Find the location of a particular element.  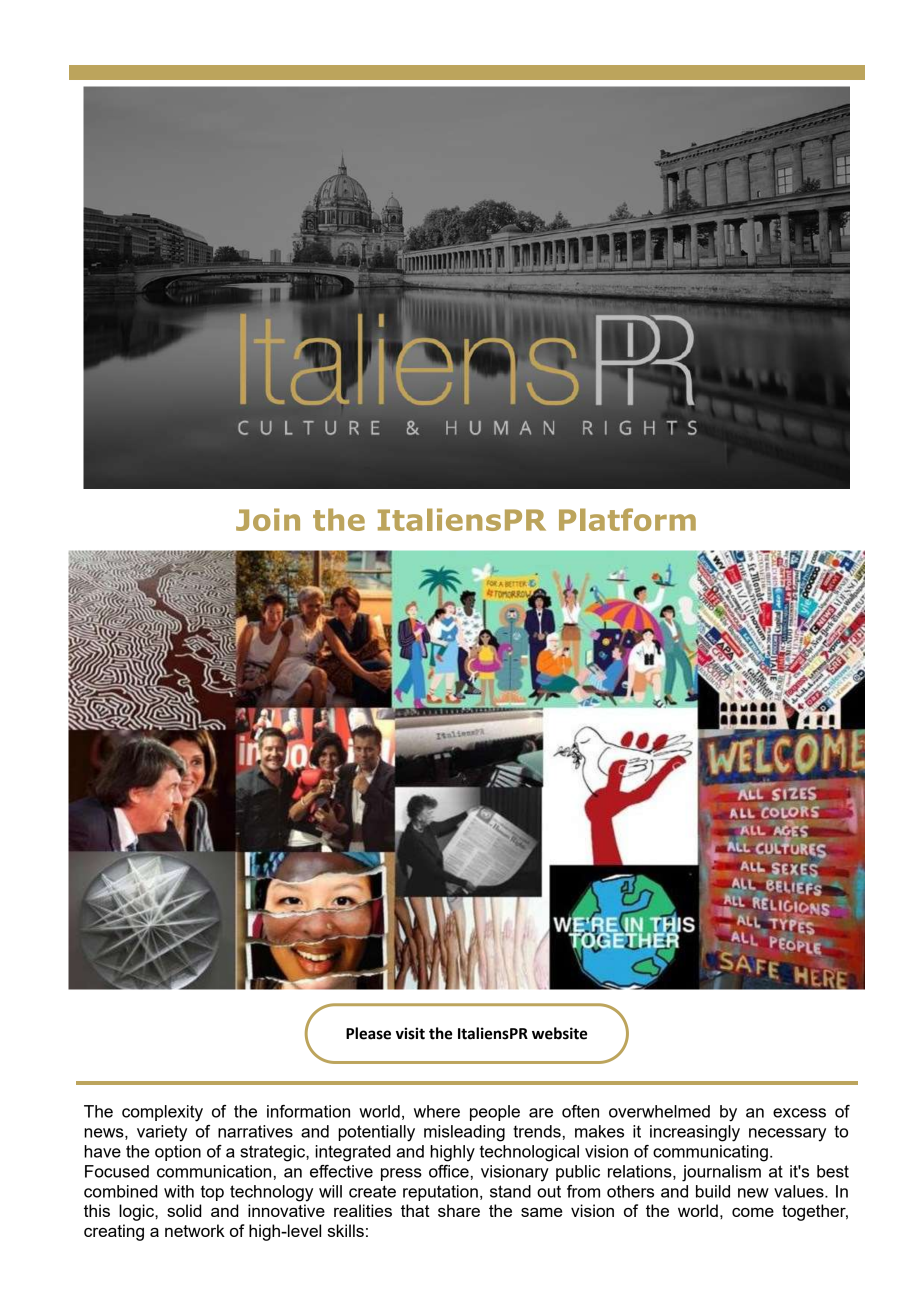

website is located at coordinates (559, 1033).
